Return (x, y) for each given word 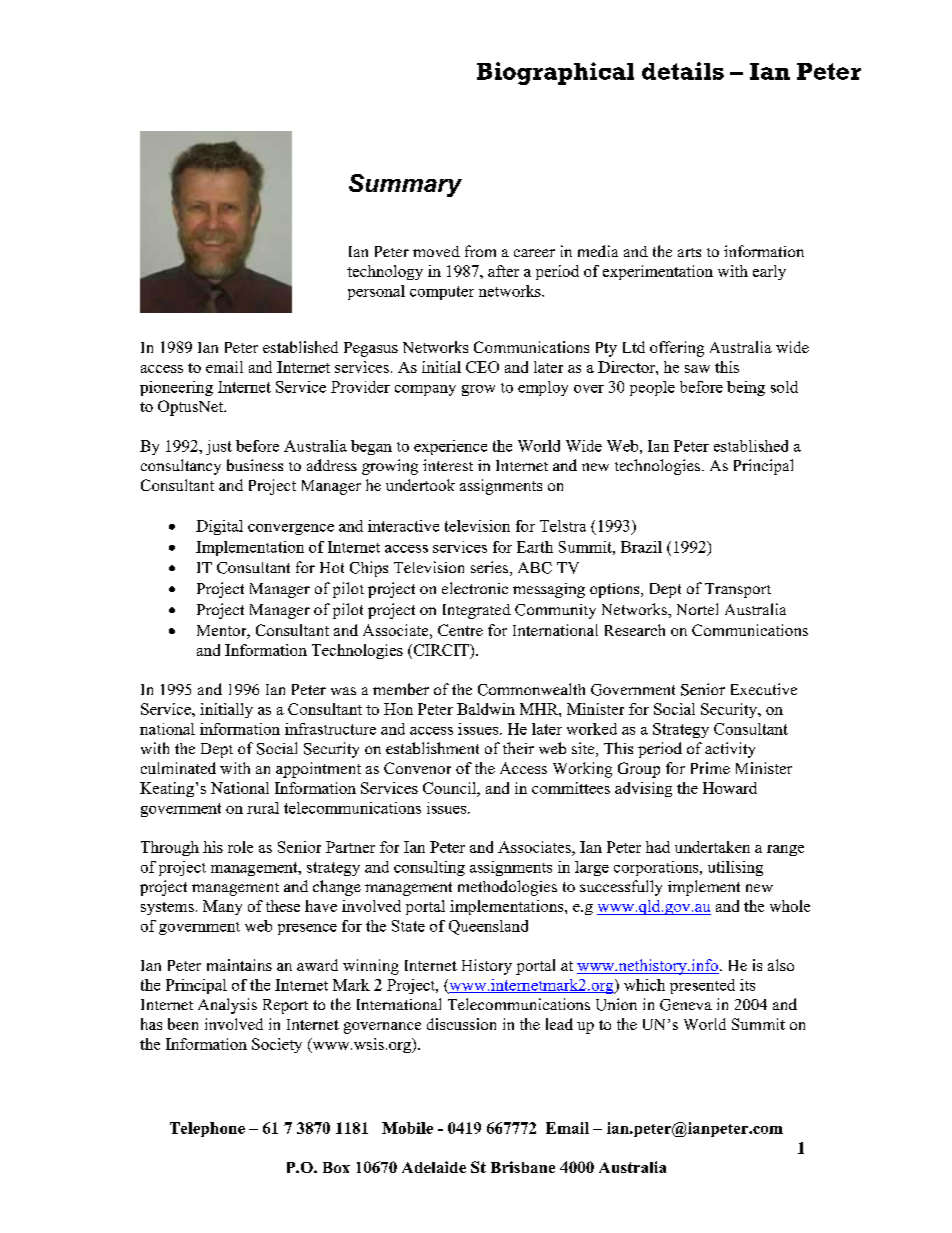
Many (222, 907)
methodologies (507, 888)
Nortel (697, 609)
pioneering (176, 388)
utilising (735, 868)
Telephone (207, 1129)
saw (697, 369)
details (683, 71)
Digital (219, 527)
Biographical (555, 73)
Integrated (477, 611)
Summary (405, 185)
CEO (482, 367)
